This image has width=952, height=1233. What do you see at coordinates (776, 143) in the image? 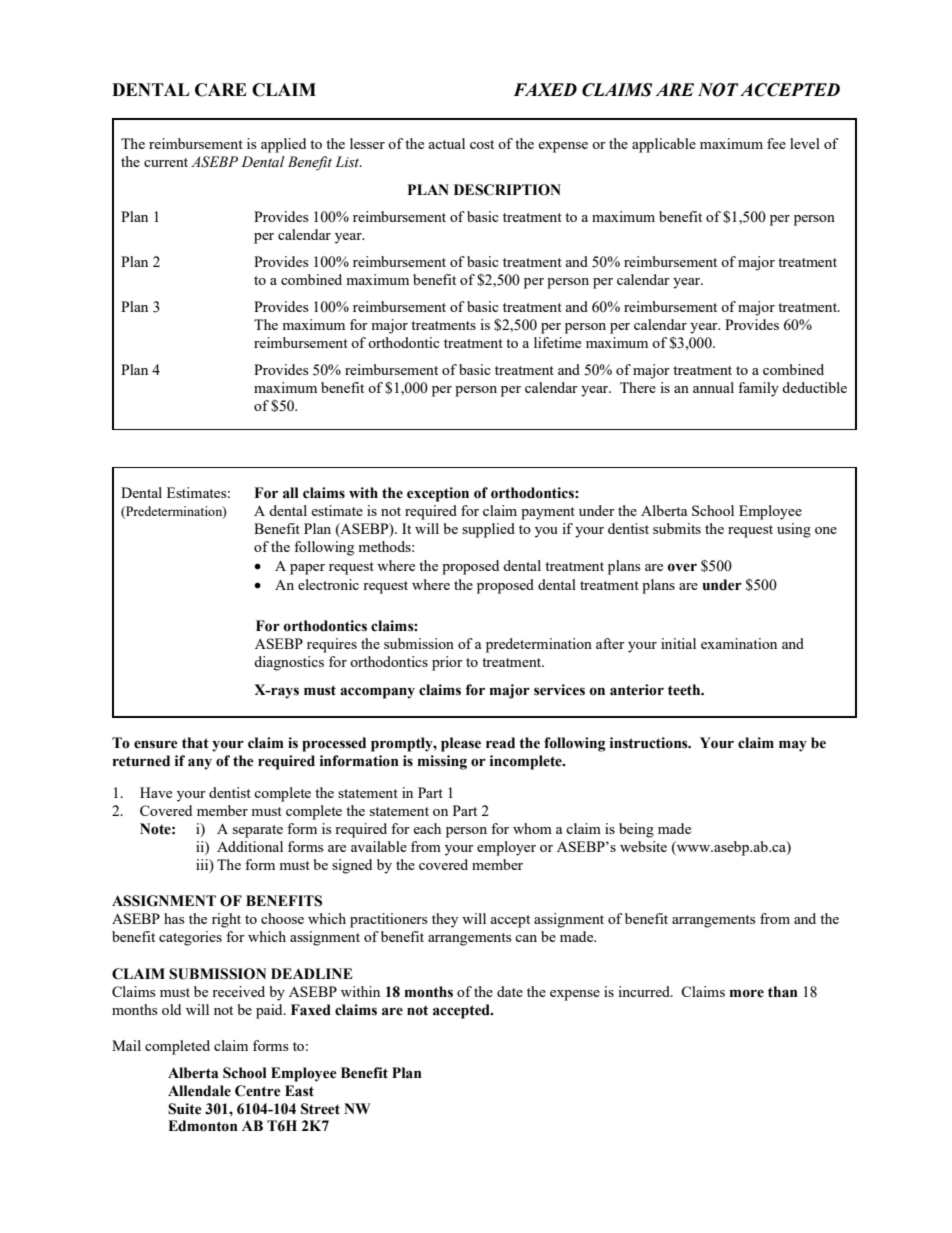
I see `fee` at bounding box center [776, 143].
